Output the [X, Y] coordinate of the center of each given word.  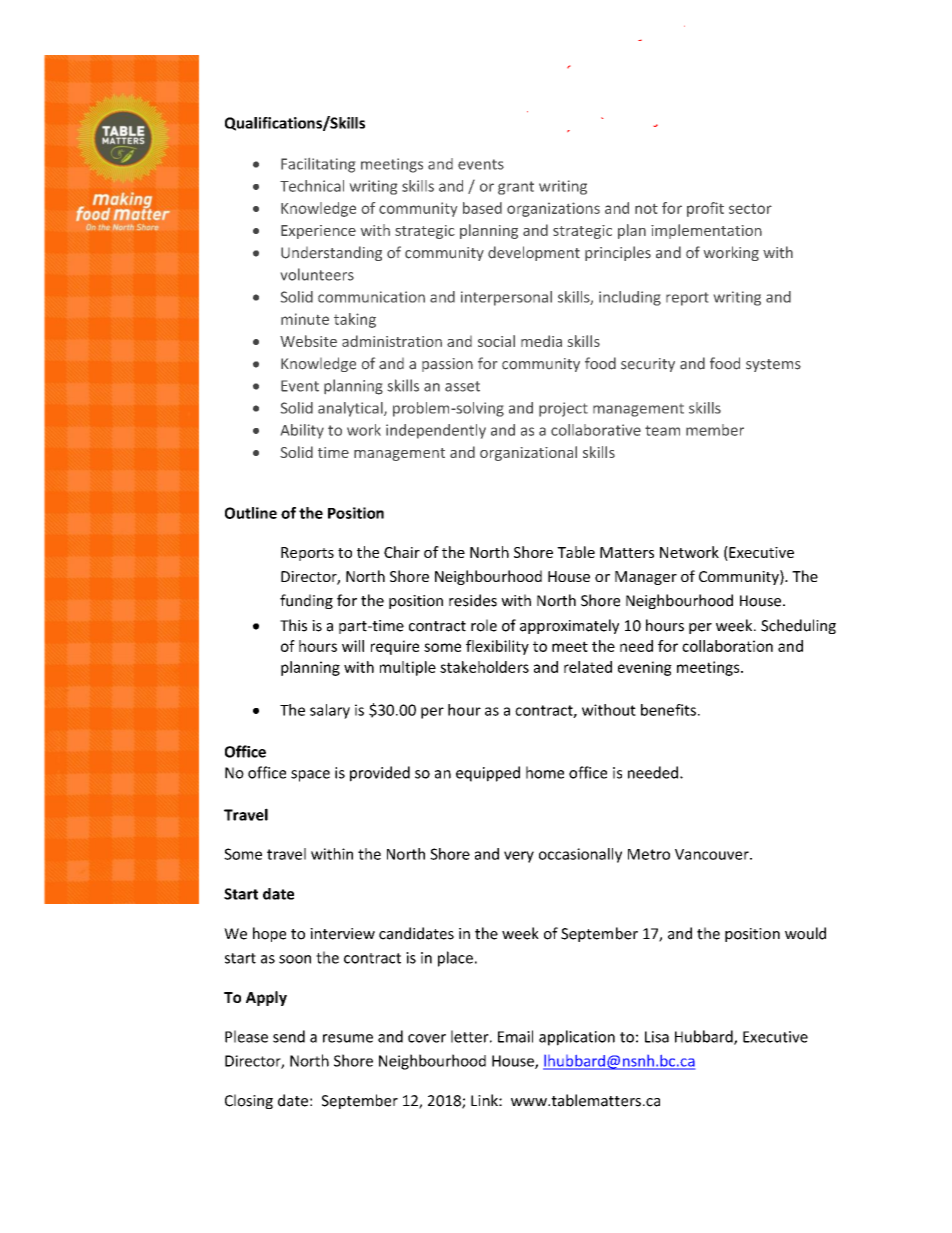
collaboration [727, 646]
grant [516, 188]
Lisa [657, 1037]
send [289, 1036]
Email [515, 1036]
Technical [312, 186]
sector [750, 209]
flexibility [497, 647]
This [293, 625]
